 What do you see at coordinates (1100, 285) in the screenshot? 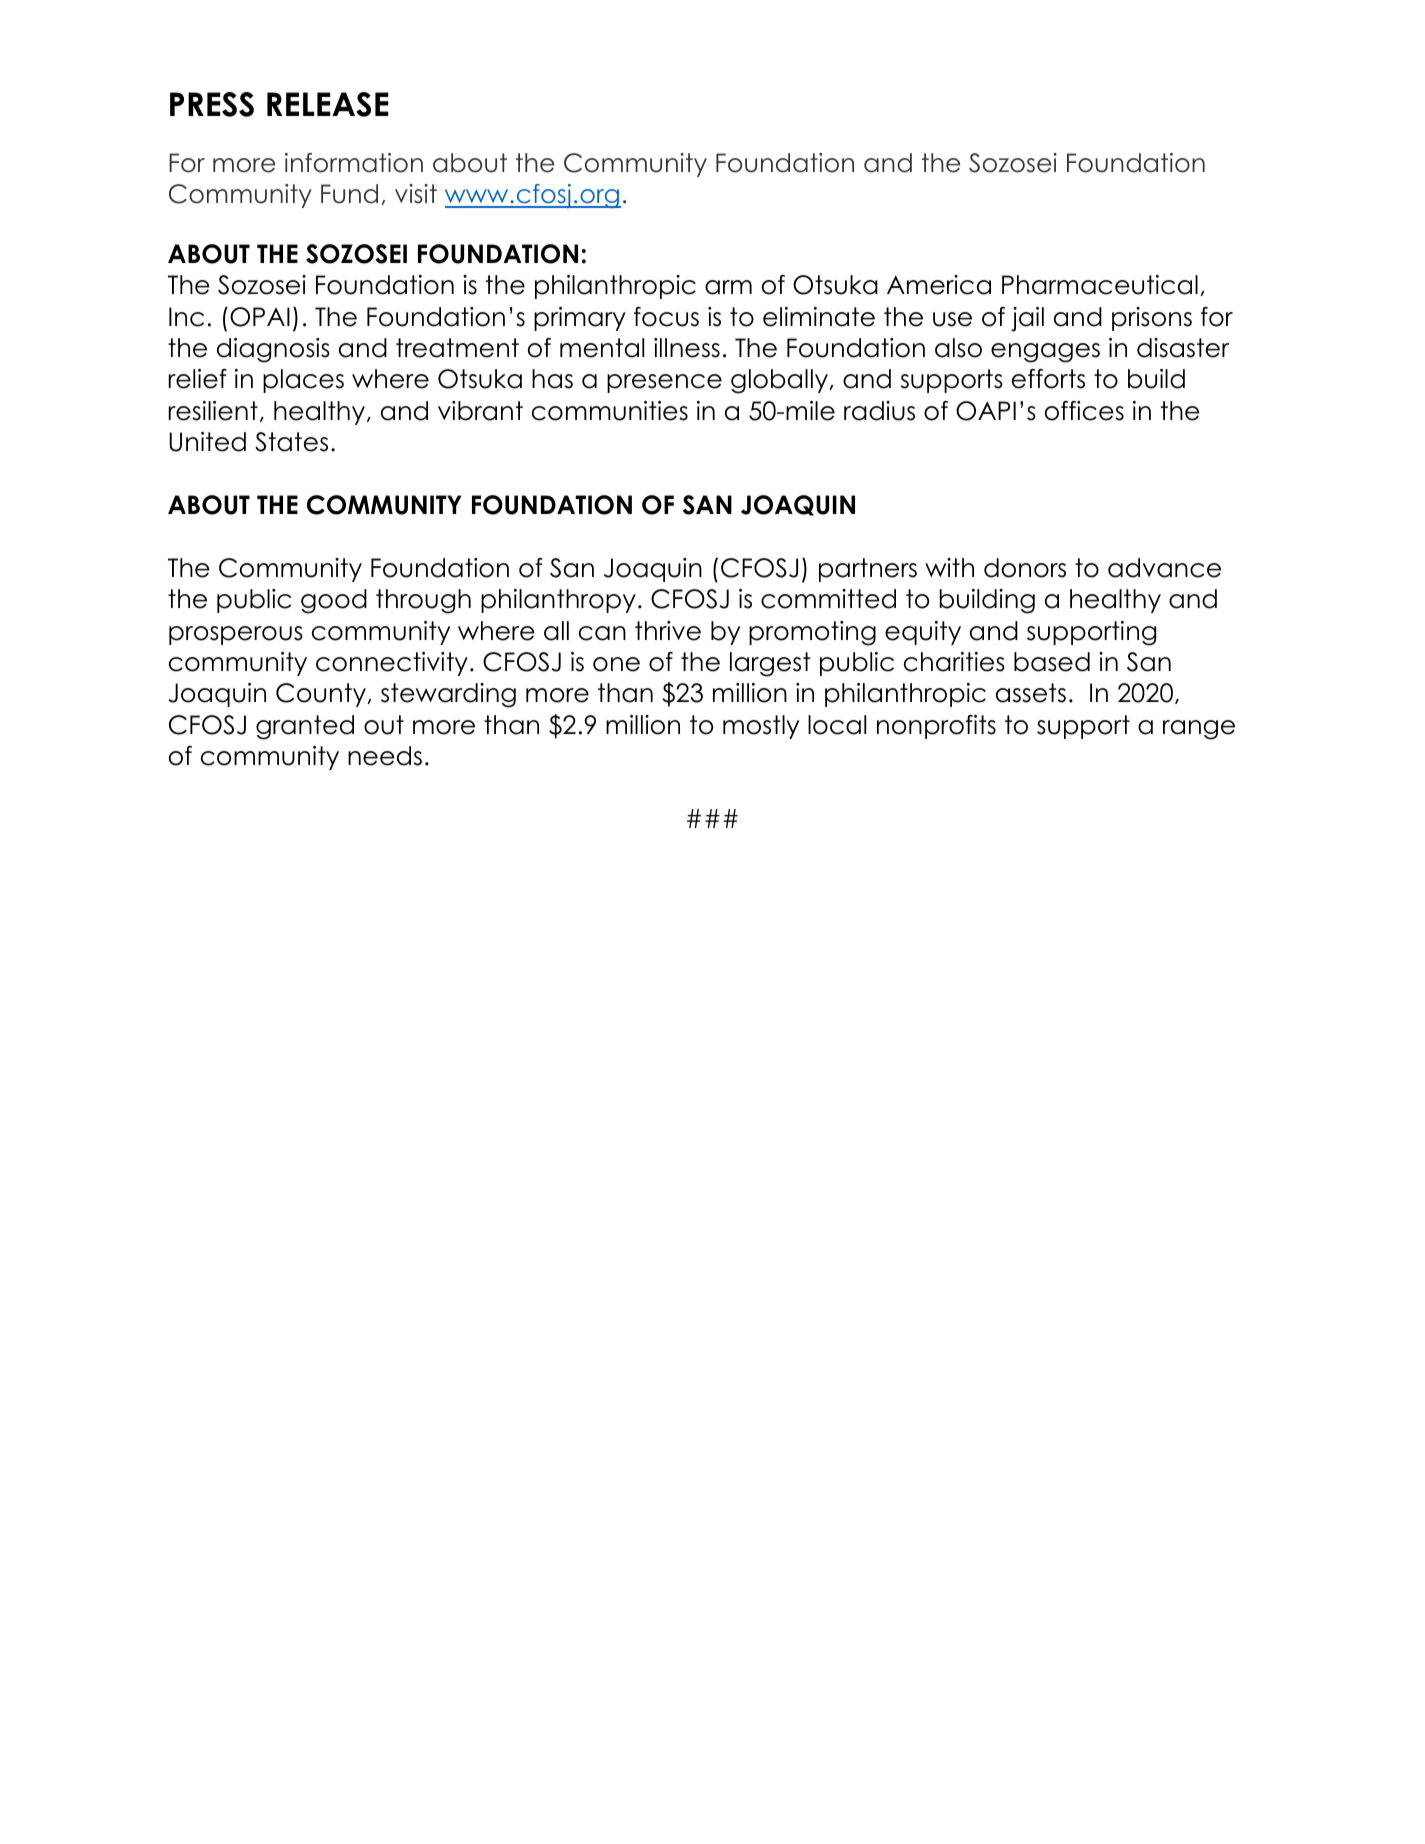
I see `Pharmaceutical` at bounding box center [1100, 285].
